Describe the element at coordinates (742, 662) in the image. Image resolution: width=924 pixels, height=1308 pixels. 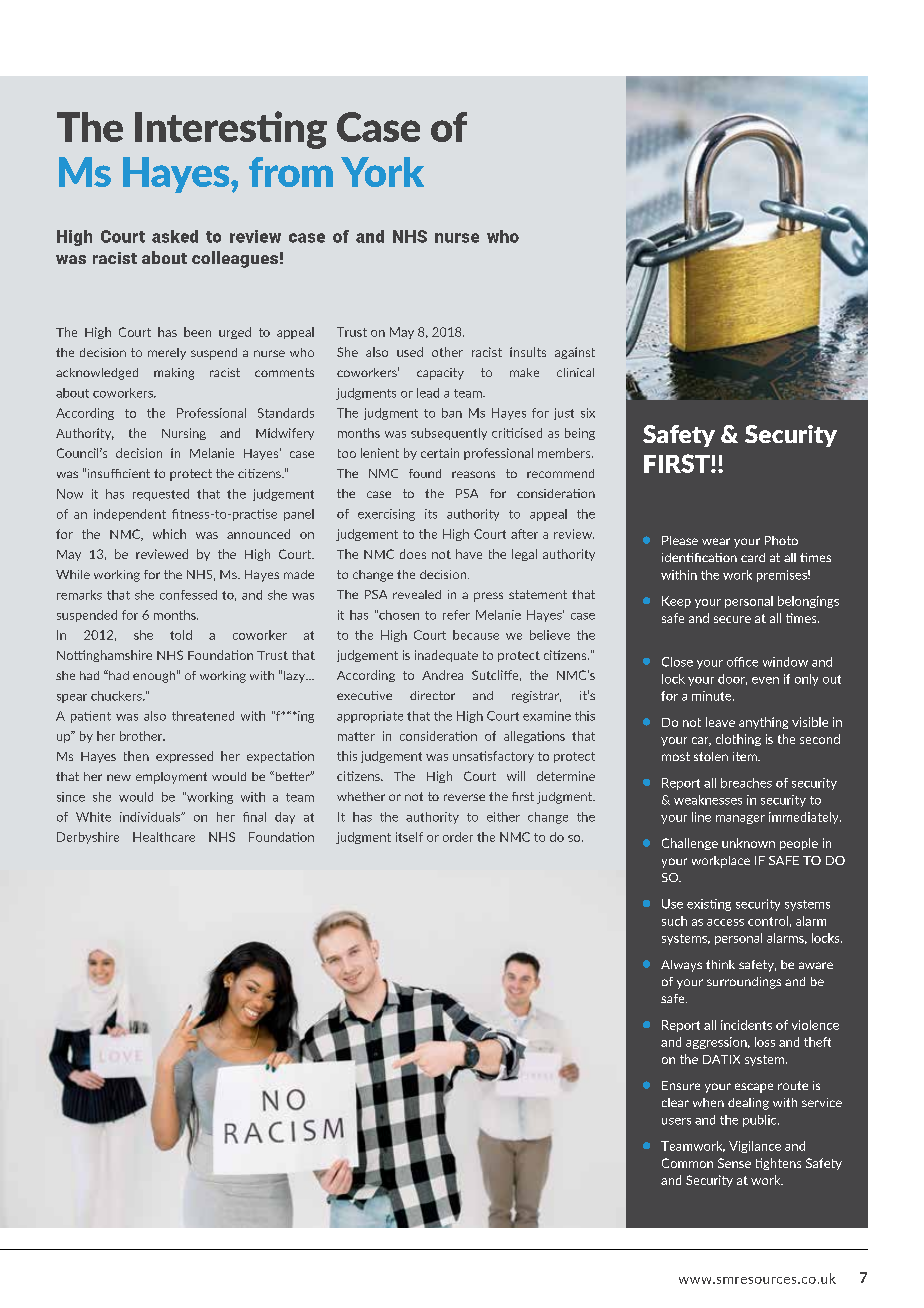
I see `office` at that location.
